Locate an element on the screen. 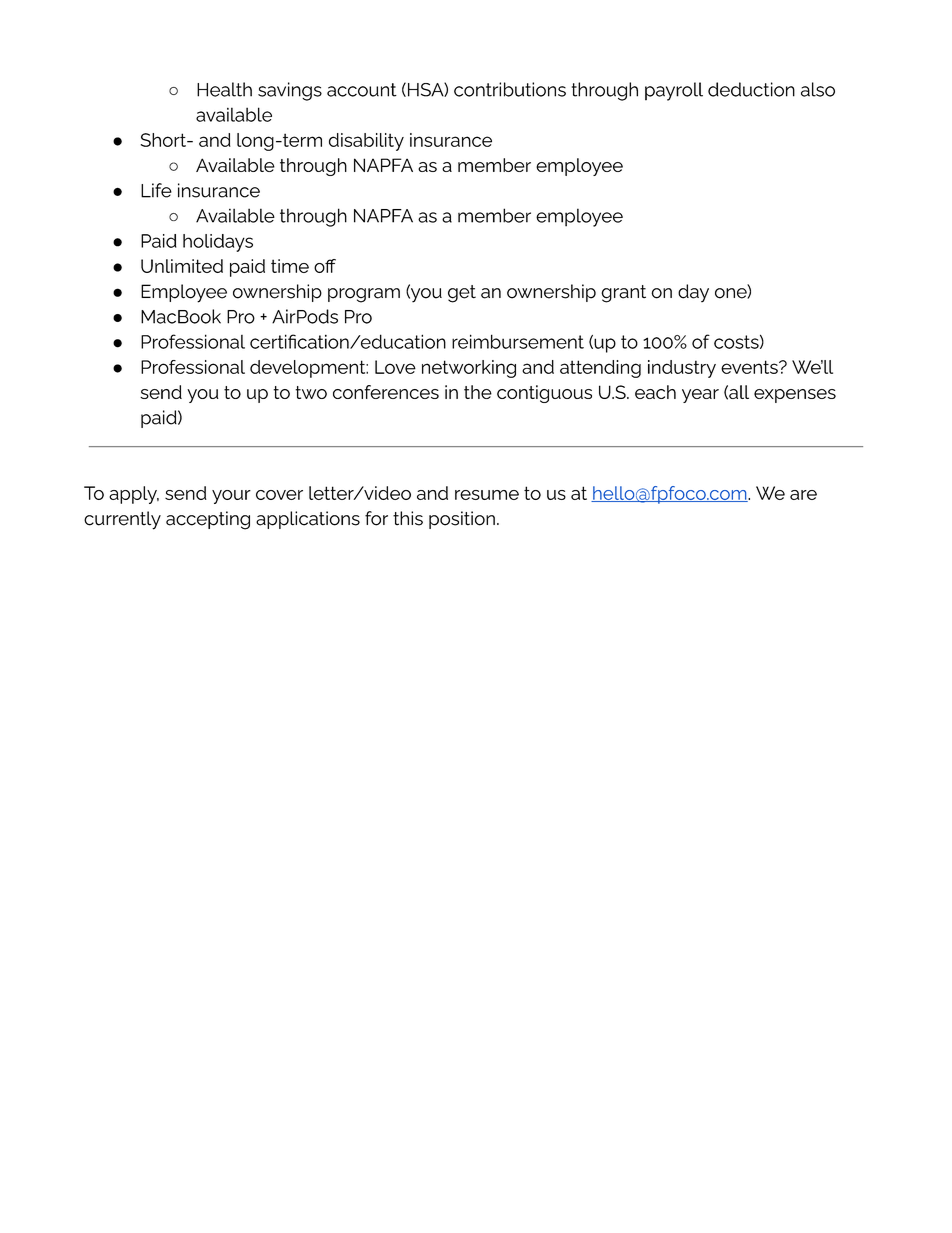 This screenshot has width=952, height=1233. accepting is located at coordinates (208, 520).
